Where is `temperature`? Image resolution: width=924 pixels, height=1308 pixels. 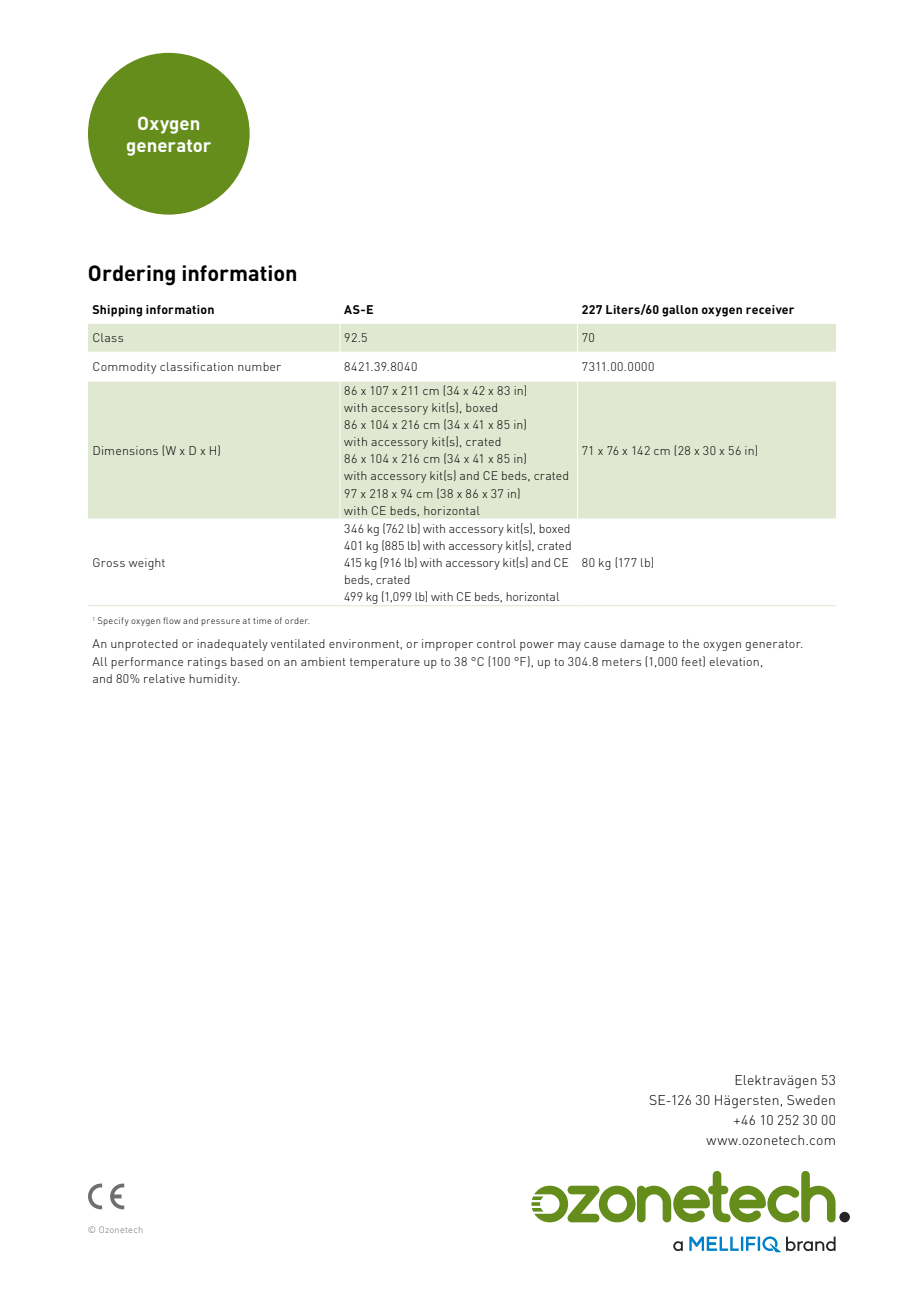 temperature is located at coordinates (385, 663).
